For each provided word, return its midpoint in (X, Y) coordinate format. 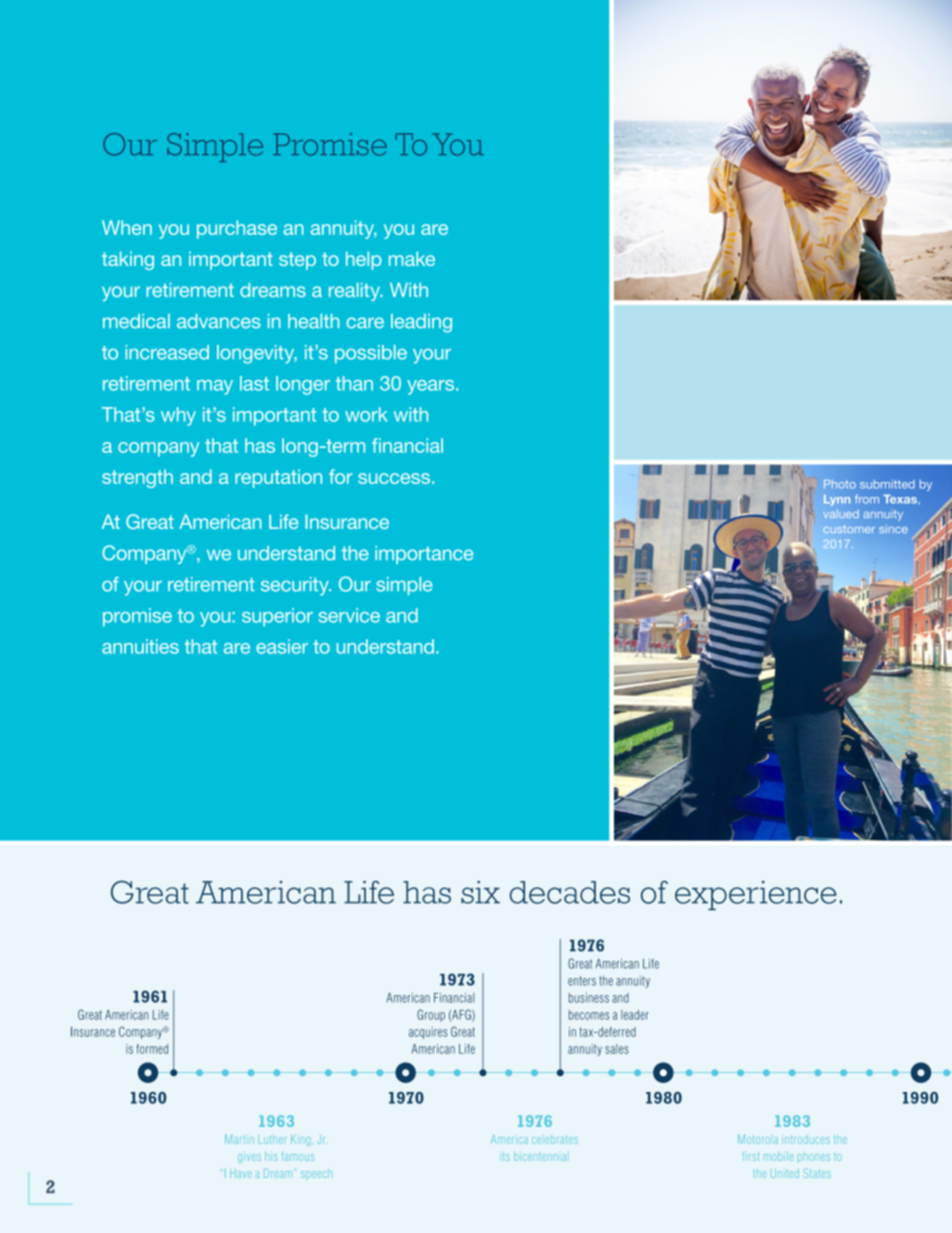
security (296, 586)
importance (424, 555)
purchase (237, 229)
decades (570, 892)
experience (756, 895)
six (480, 892)
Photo (840, 484)
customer (849, 529)
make (412, 258)
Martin (239, 1139)
